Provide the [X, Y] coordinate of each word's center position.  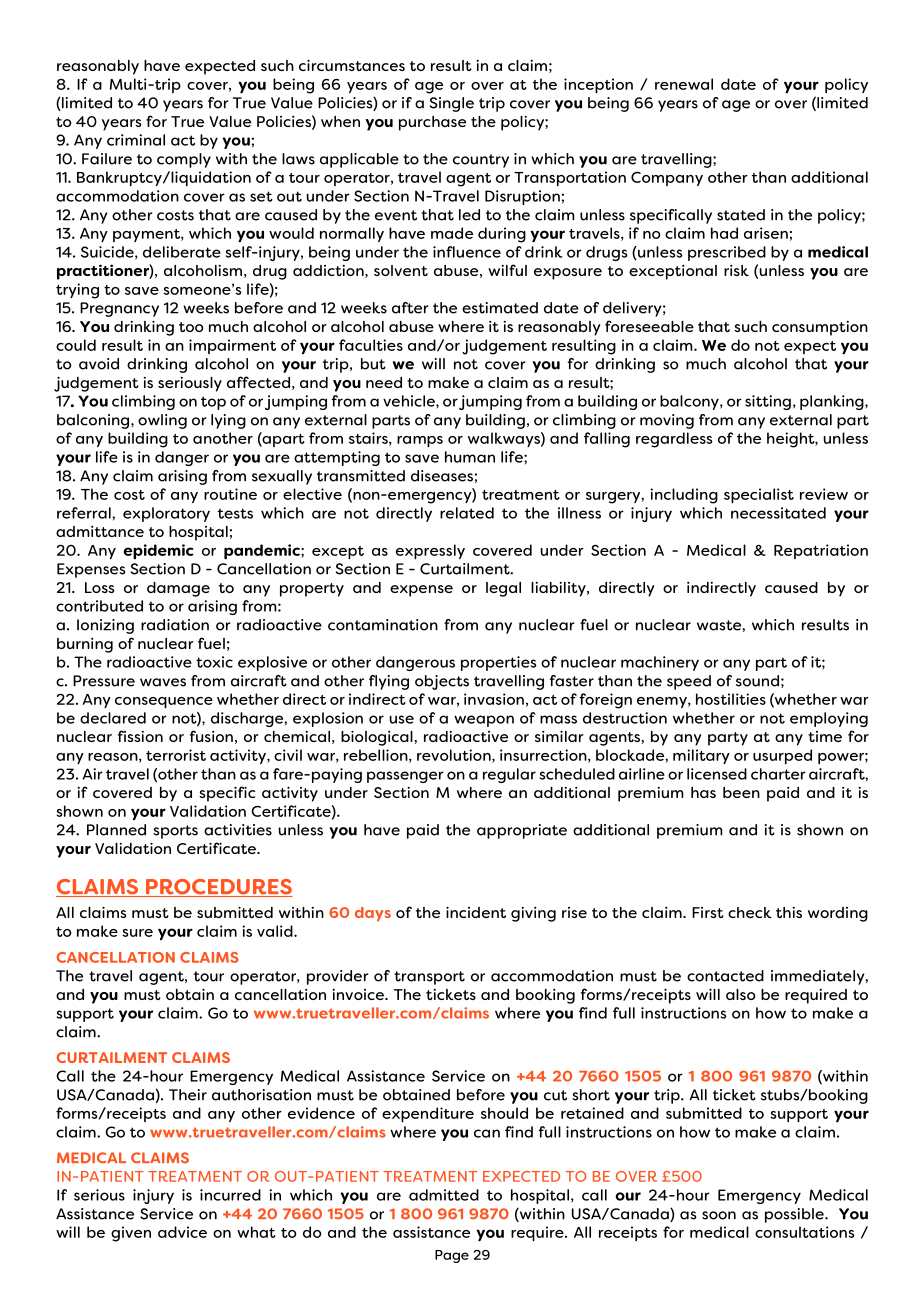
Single [452, 104]
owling [162, 421]
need [384, 382]
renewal [684, 84]
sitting [768, 402]
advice [182, 1232]
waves [163, 682]
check [750, 912]
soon [719, 1215]
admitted [444, 1195]
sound [757, 681]
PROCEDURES [218, 888]
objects [442, 682]
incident [476, 912]
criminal [136, 140]
